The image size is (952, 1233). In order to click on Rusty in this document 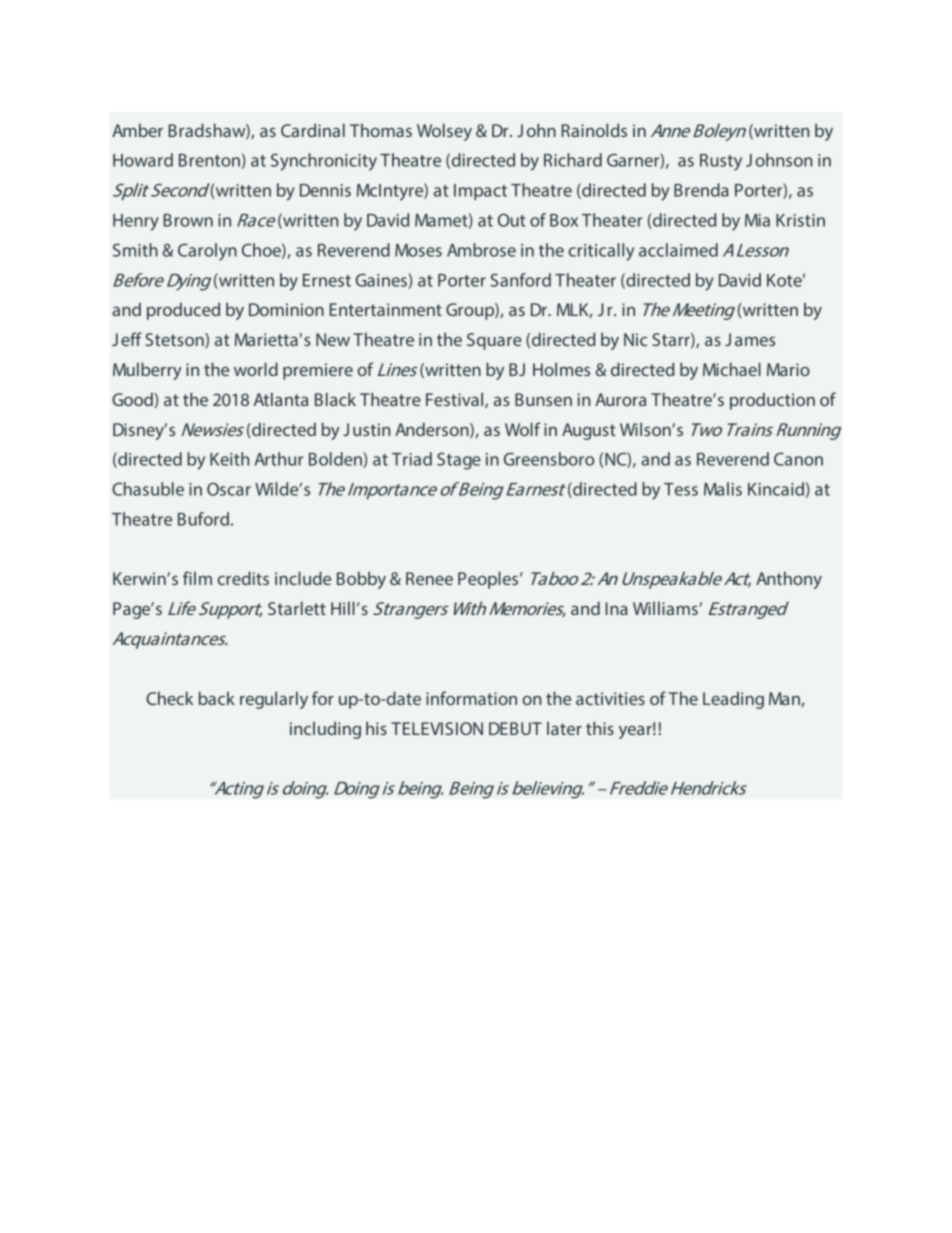, I will do `click(721, 162)`.
